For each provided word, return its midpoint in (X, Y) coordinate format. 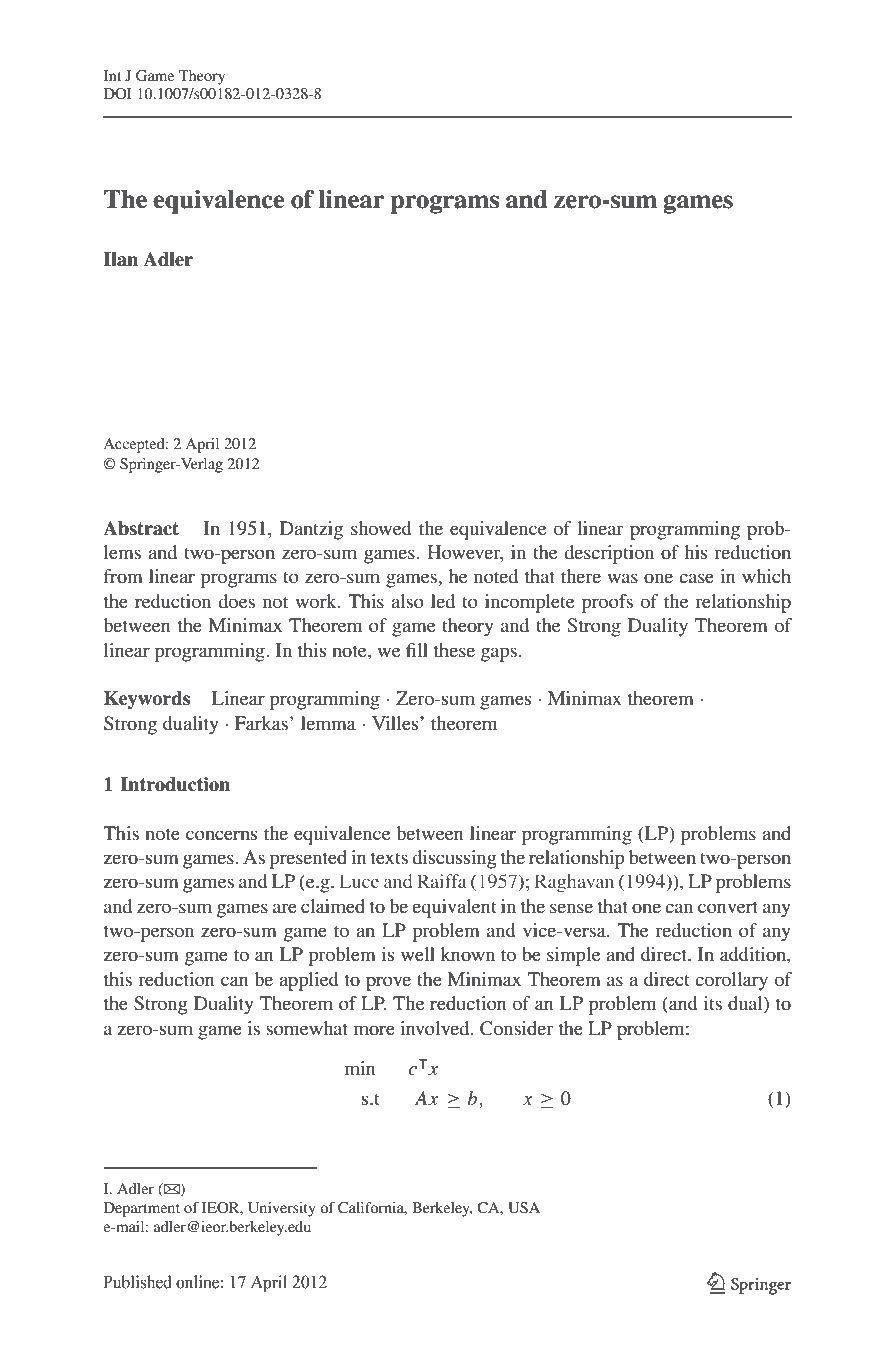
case (696, 578)
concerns (221, 835)
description (609, 554)
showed (381, 528)
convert (728, 907)
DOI (118, 93)
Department (142, 1209)
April (202, 445)
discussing (454, 859)
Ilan (121, 259)
